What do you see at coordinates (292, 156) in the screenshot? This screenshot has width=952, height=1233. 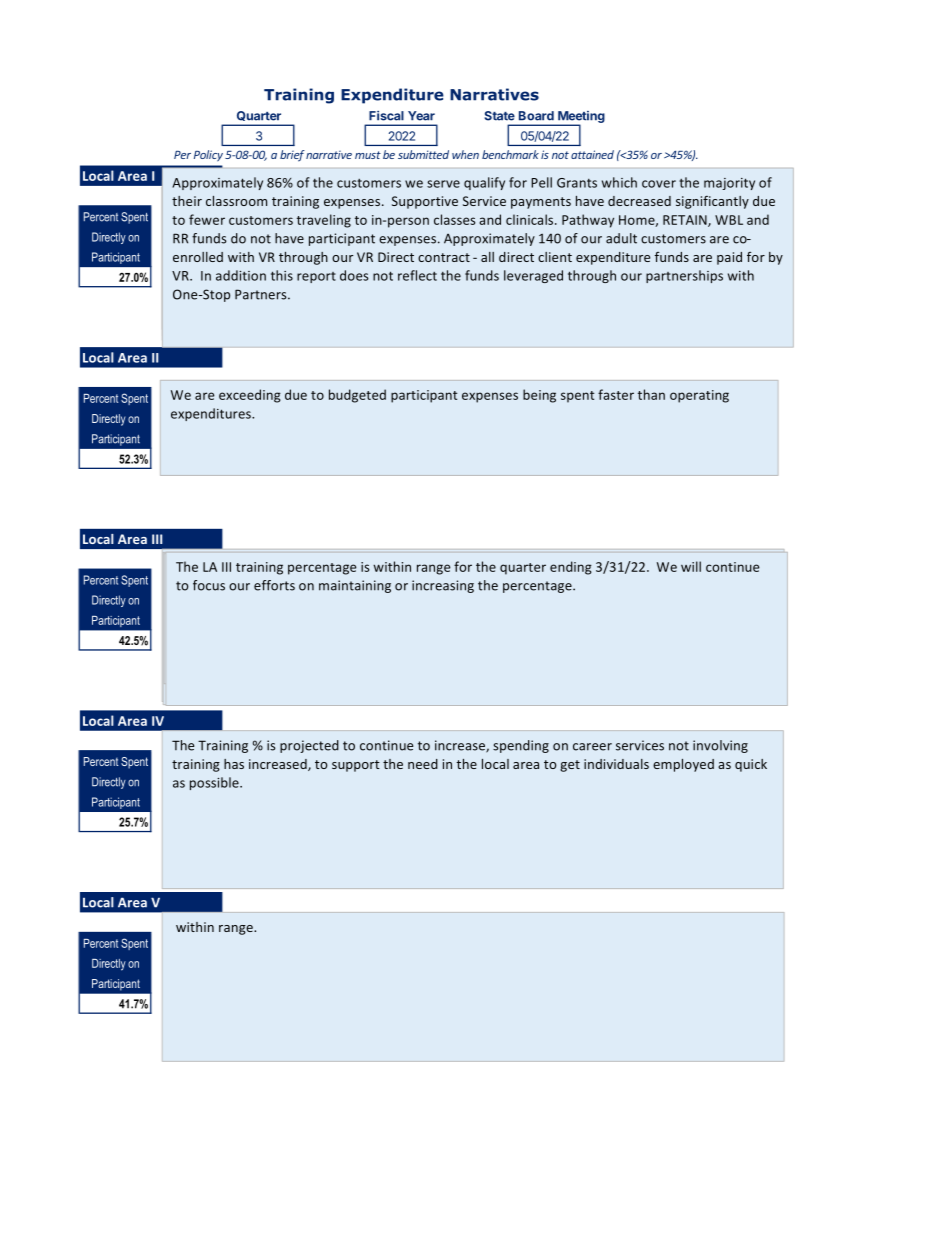 I see `brief` at bounding box center [292, 156].
